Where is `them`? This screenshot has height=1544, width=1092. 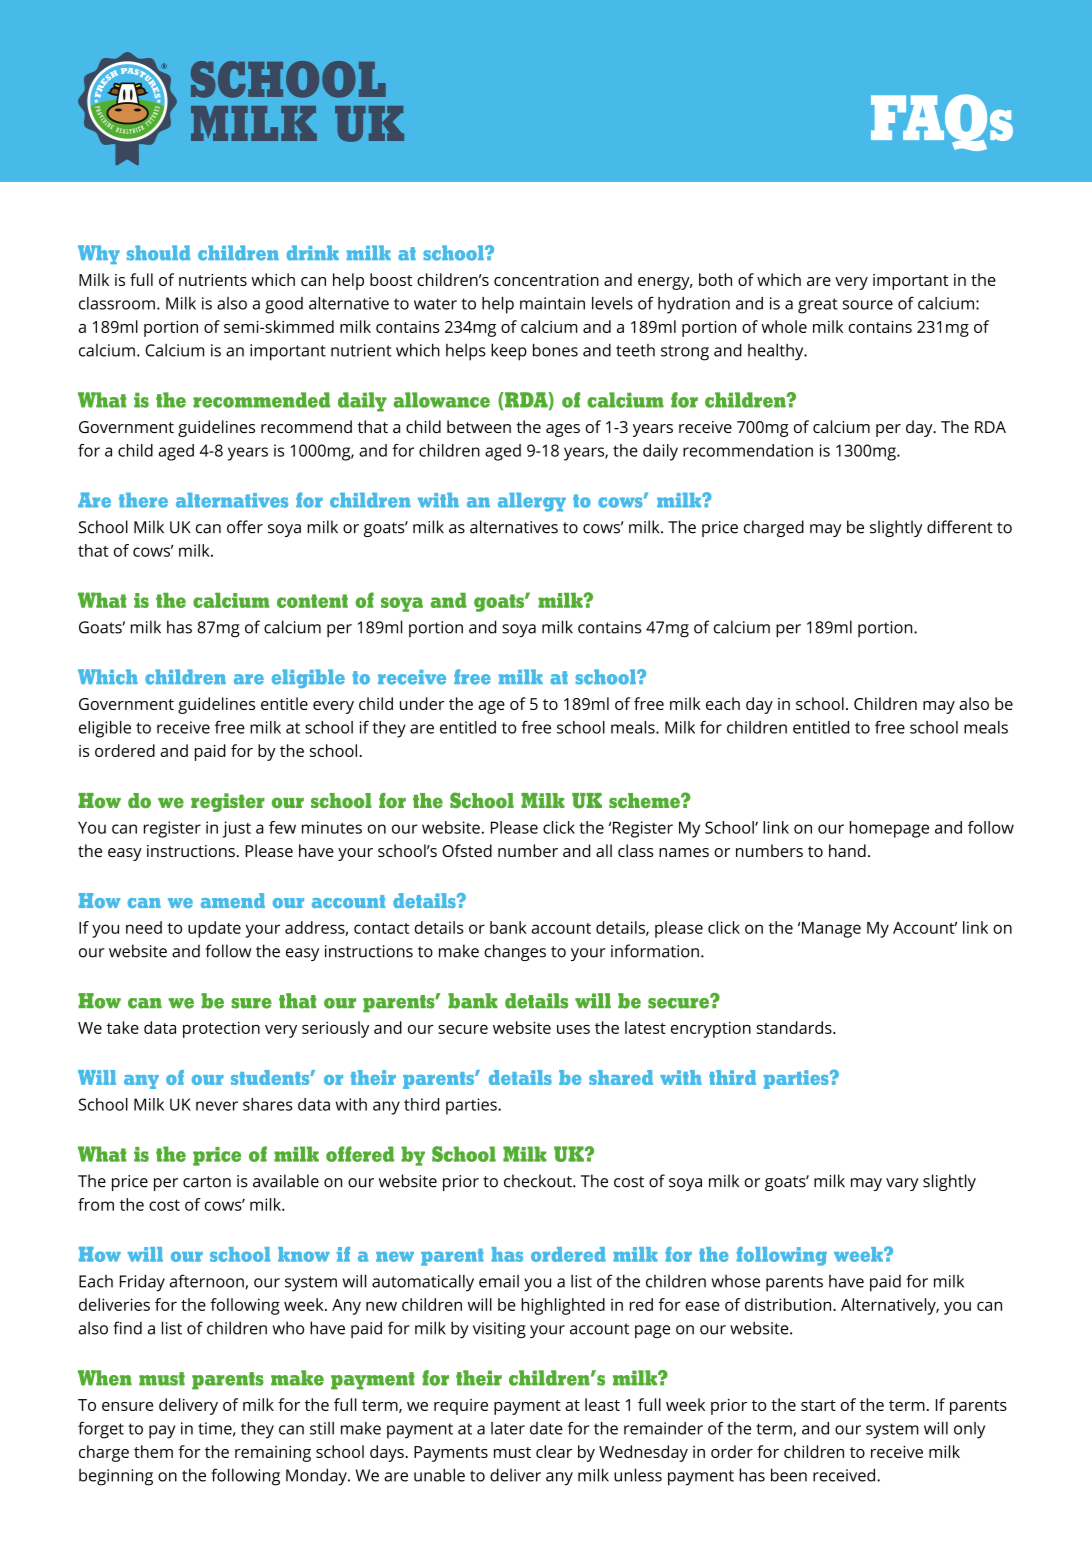
them is located at coordinates (153, 1451).
